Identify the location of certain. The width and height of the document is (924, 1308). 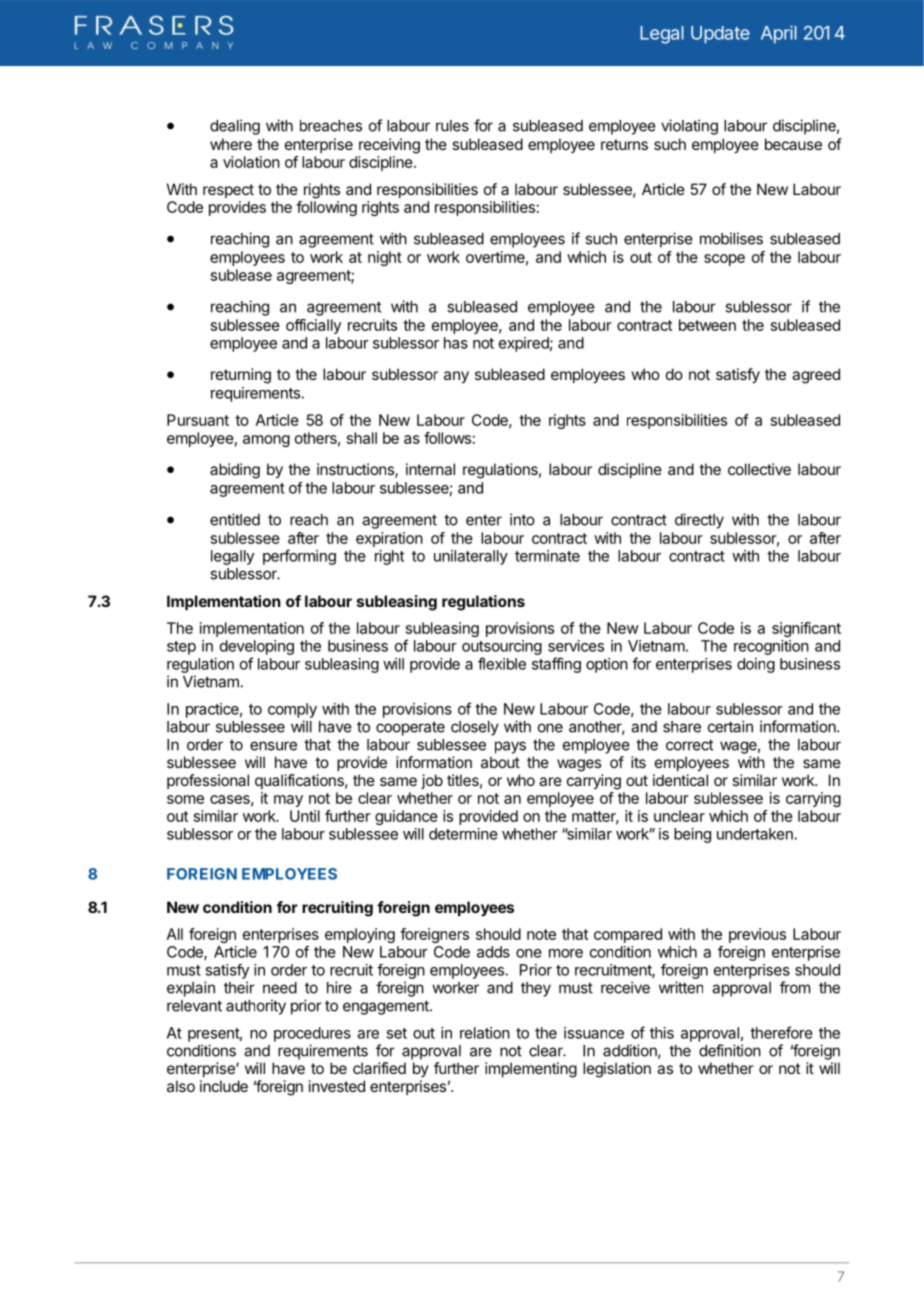
(730, 726).
